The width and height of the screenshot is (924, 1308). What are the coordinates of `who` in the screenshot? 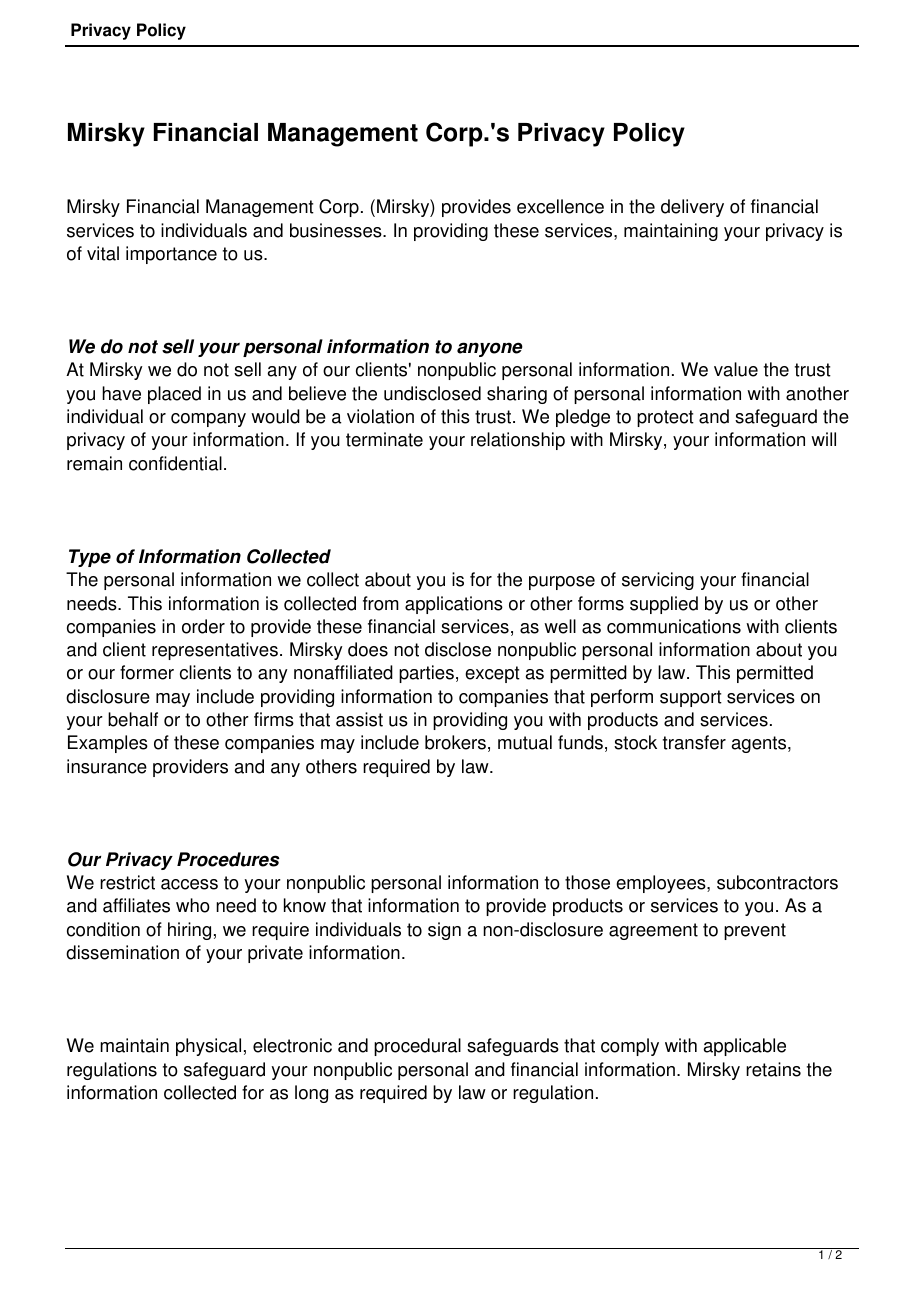 It's located at (193, 905).
